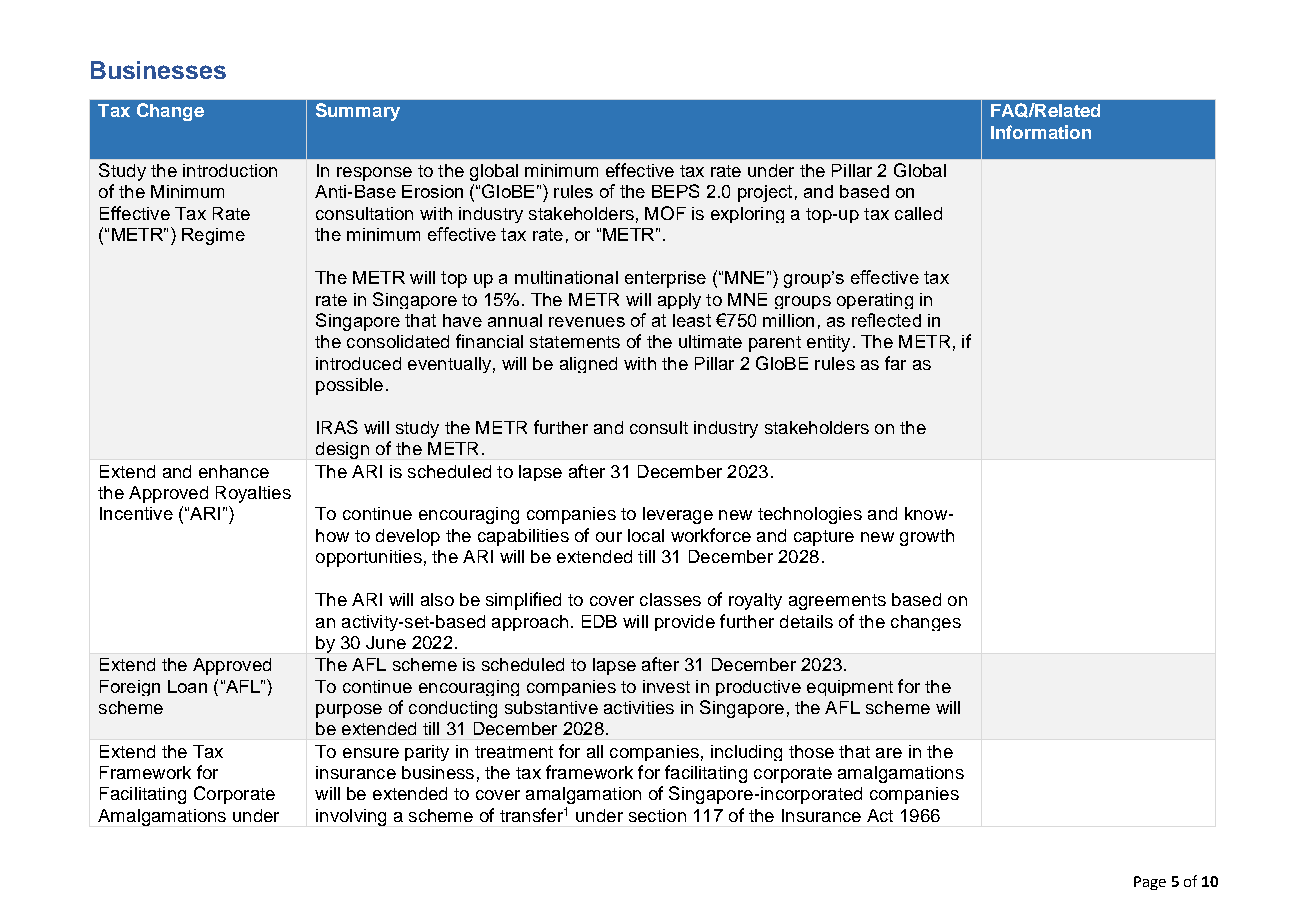  Describe the element at coordinates (213, 236) in the image. I see `Regime` at that location.
